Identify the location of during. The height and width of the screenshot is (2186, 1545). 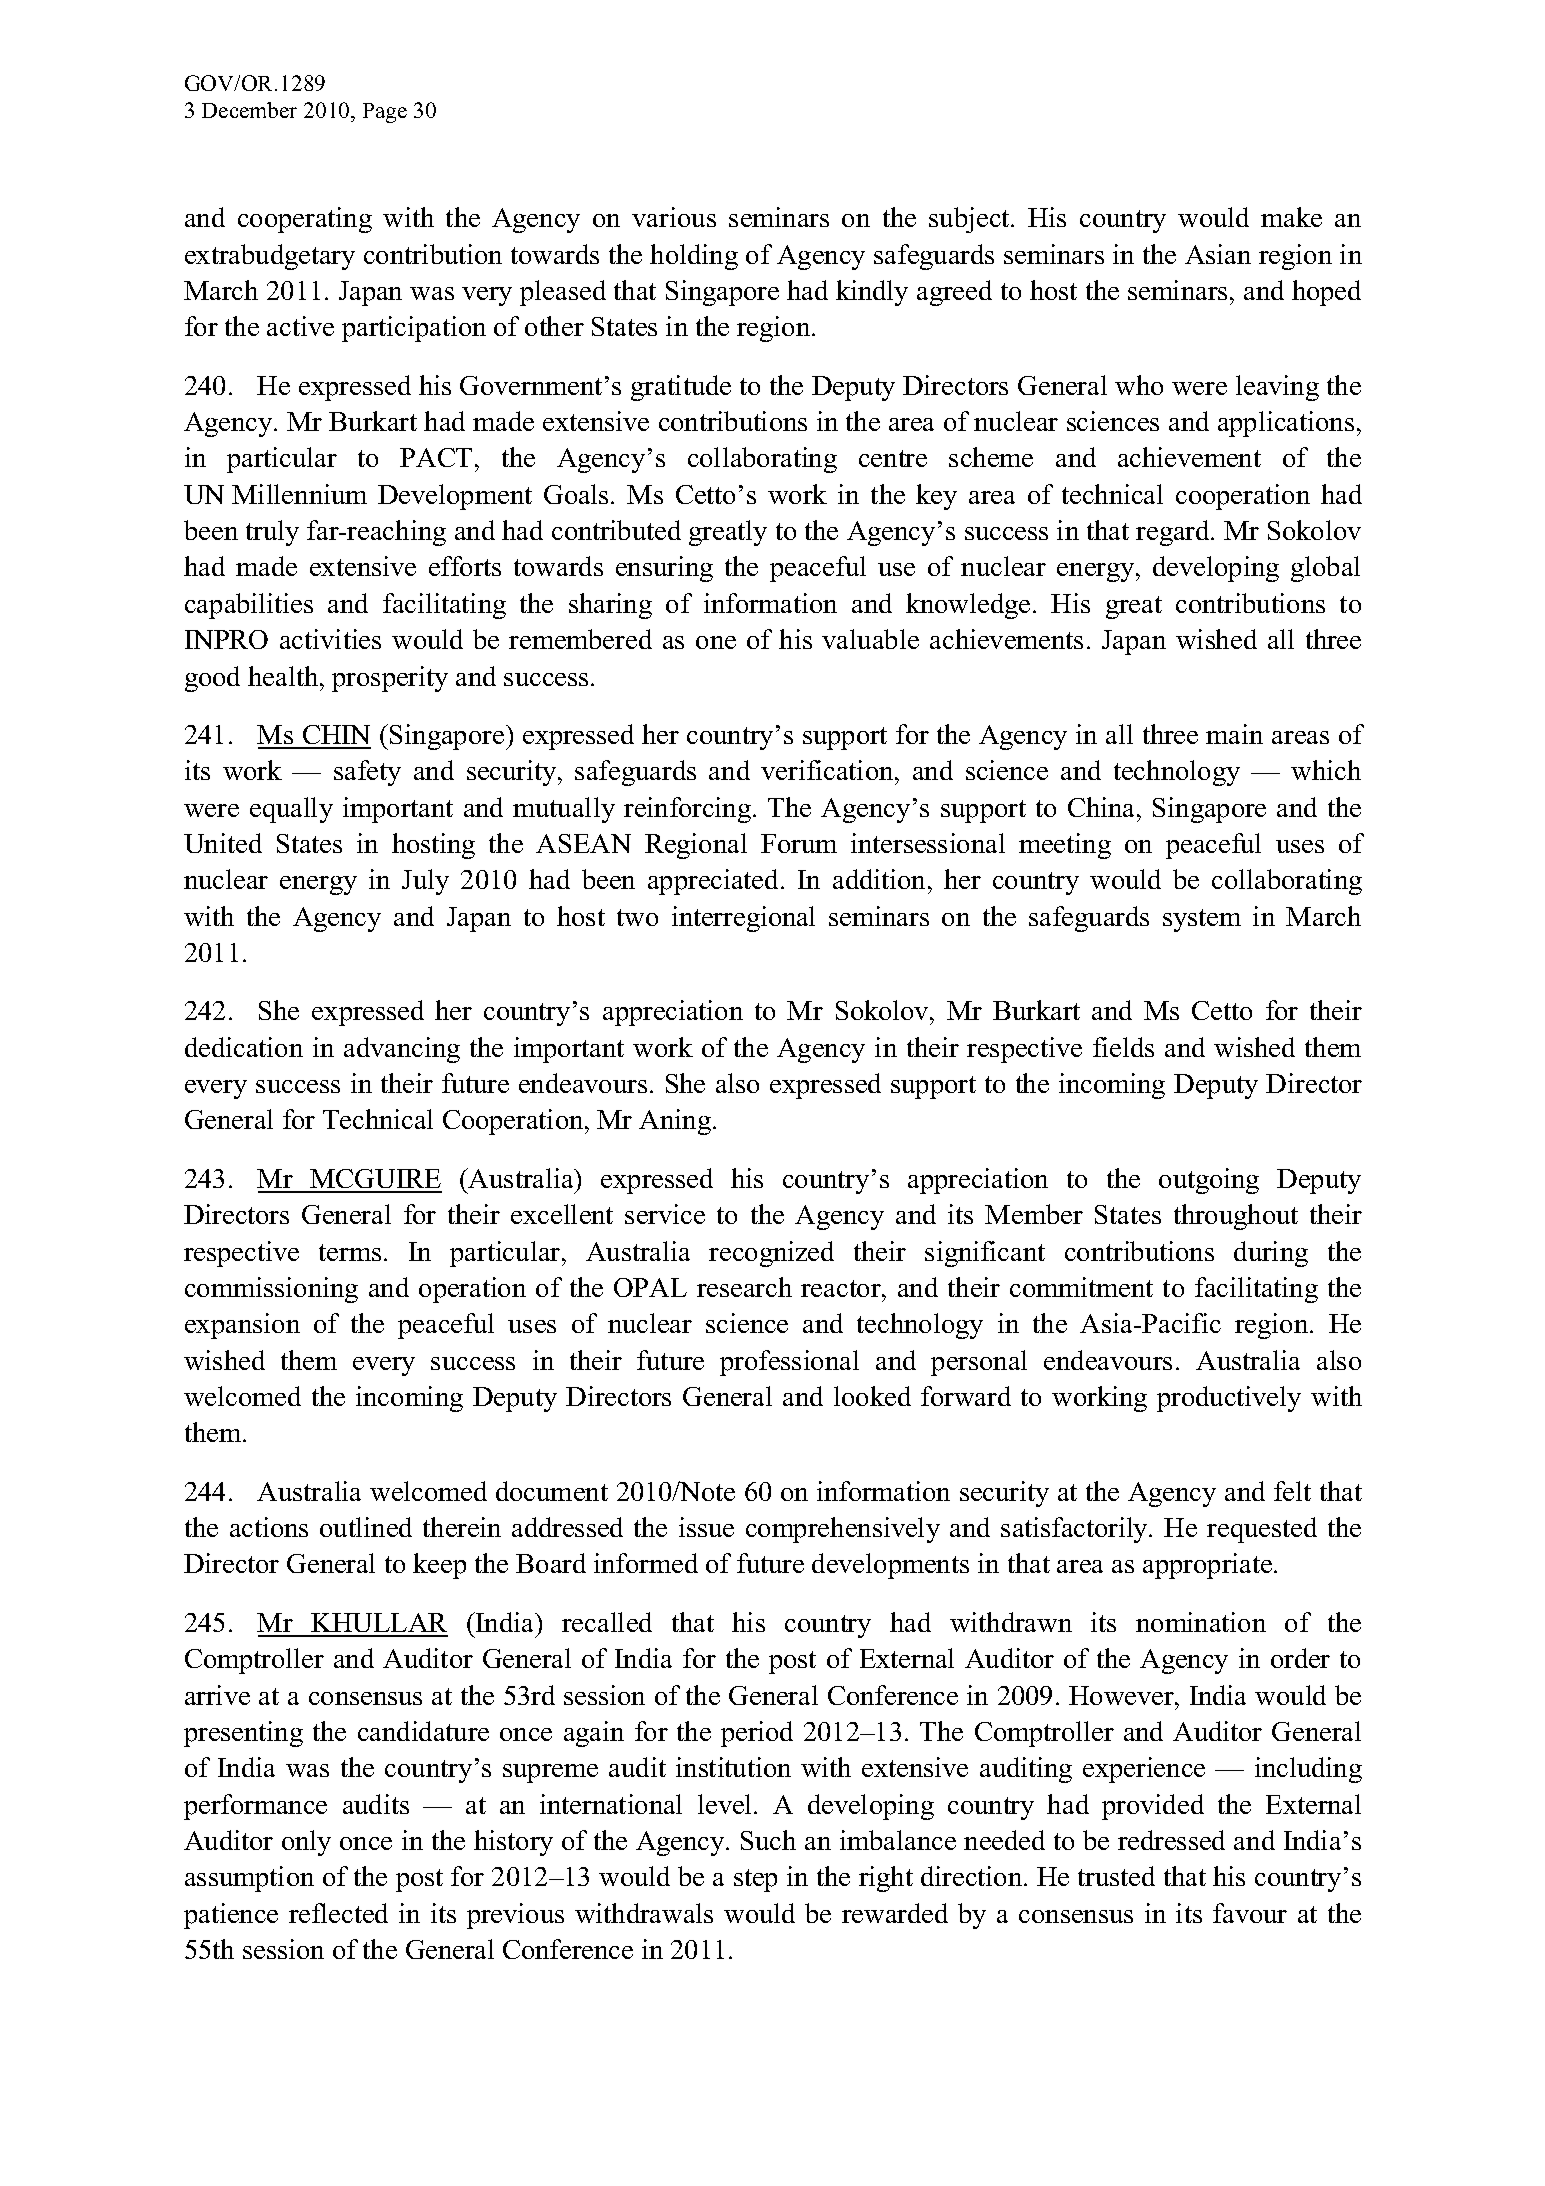
(1271, 1254).
